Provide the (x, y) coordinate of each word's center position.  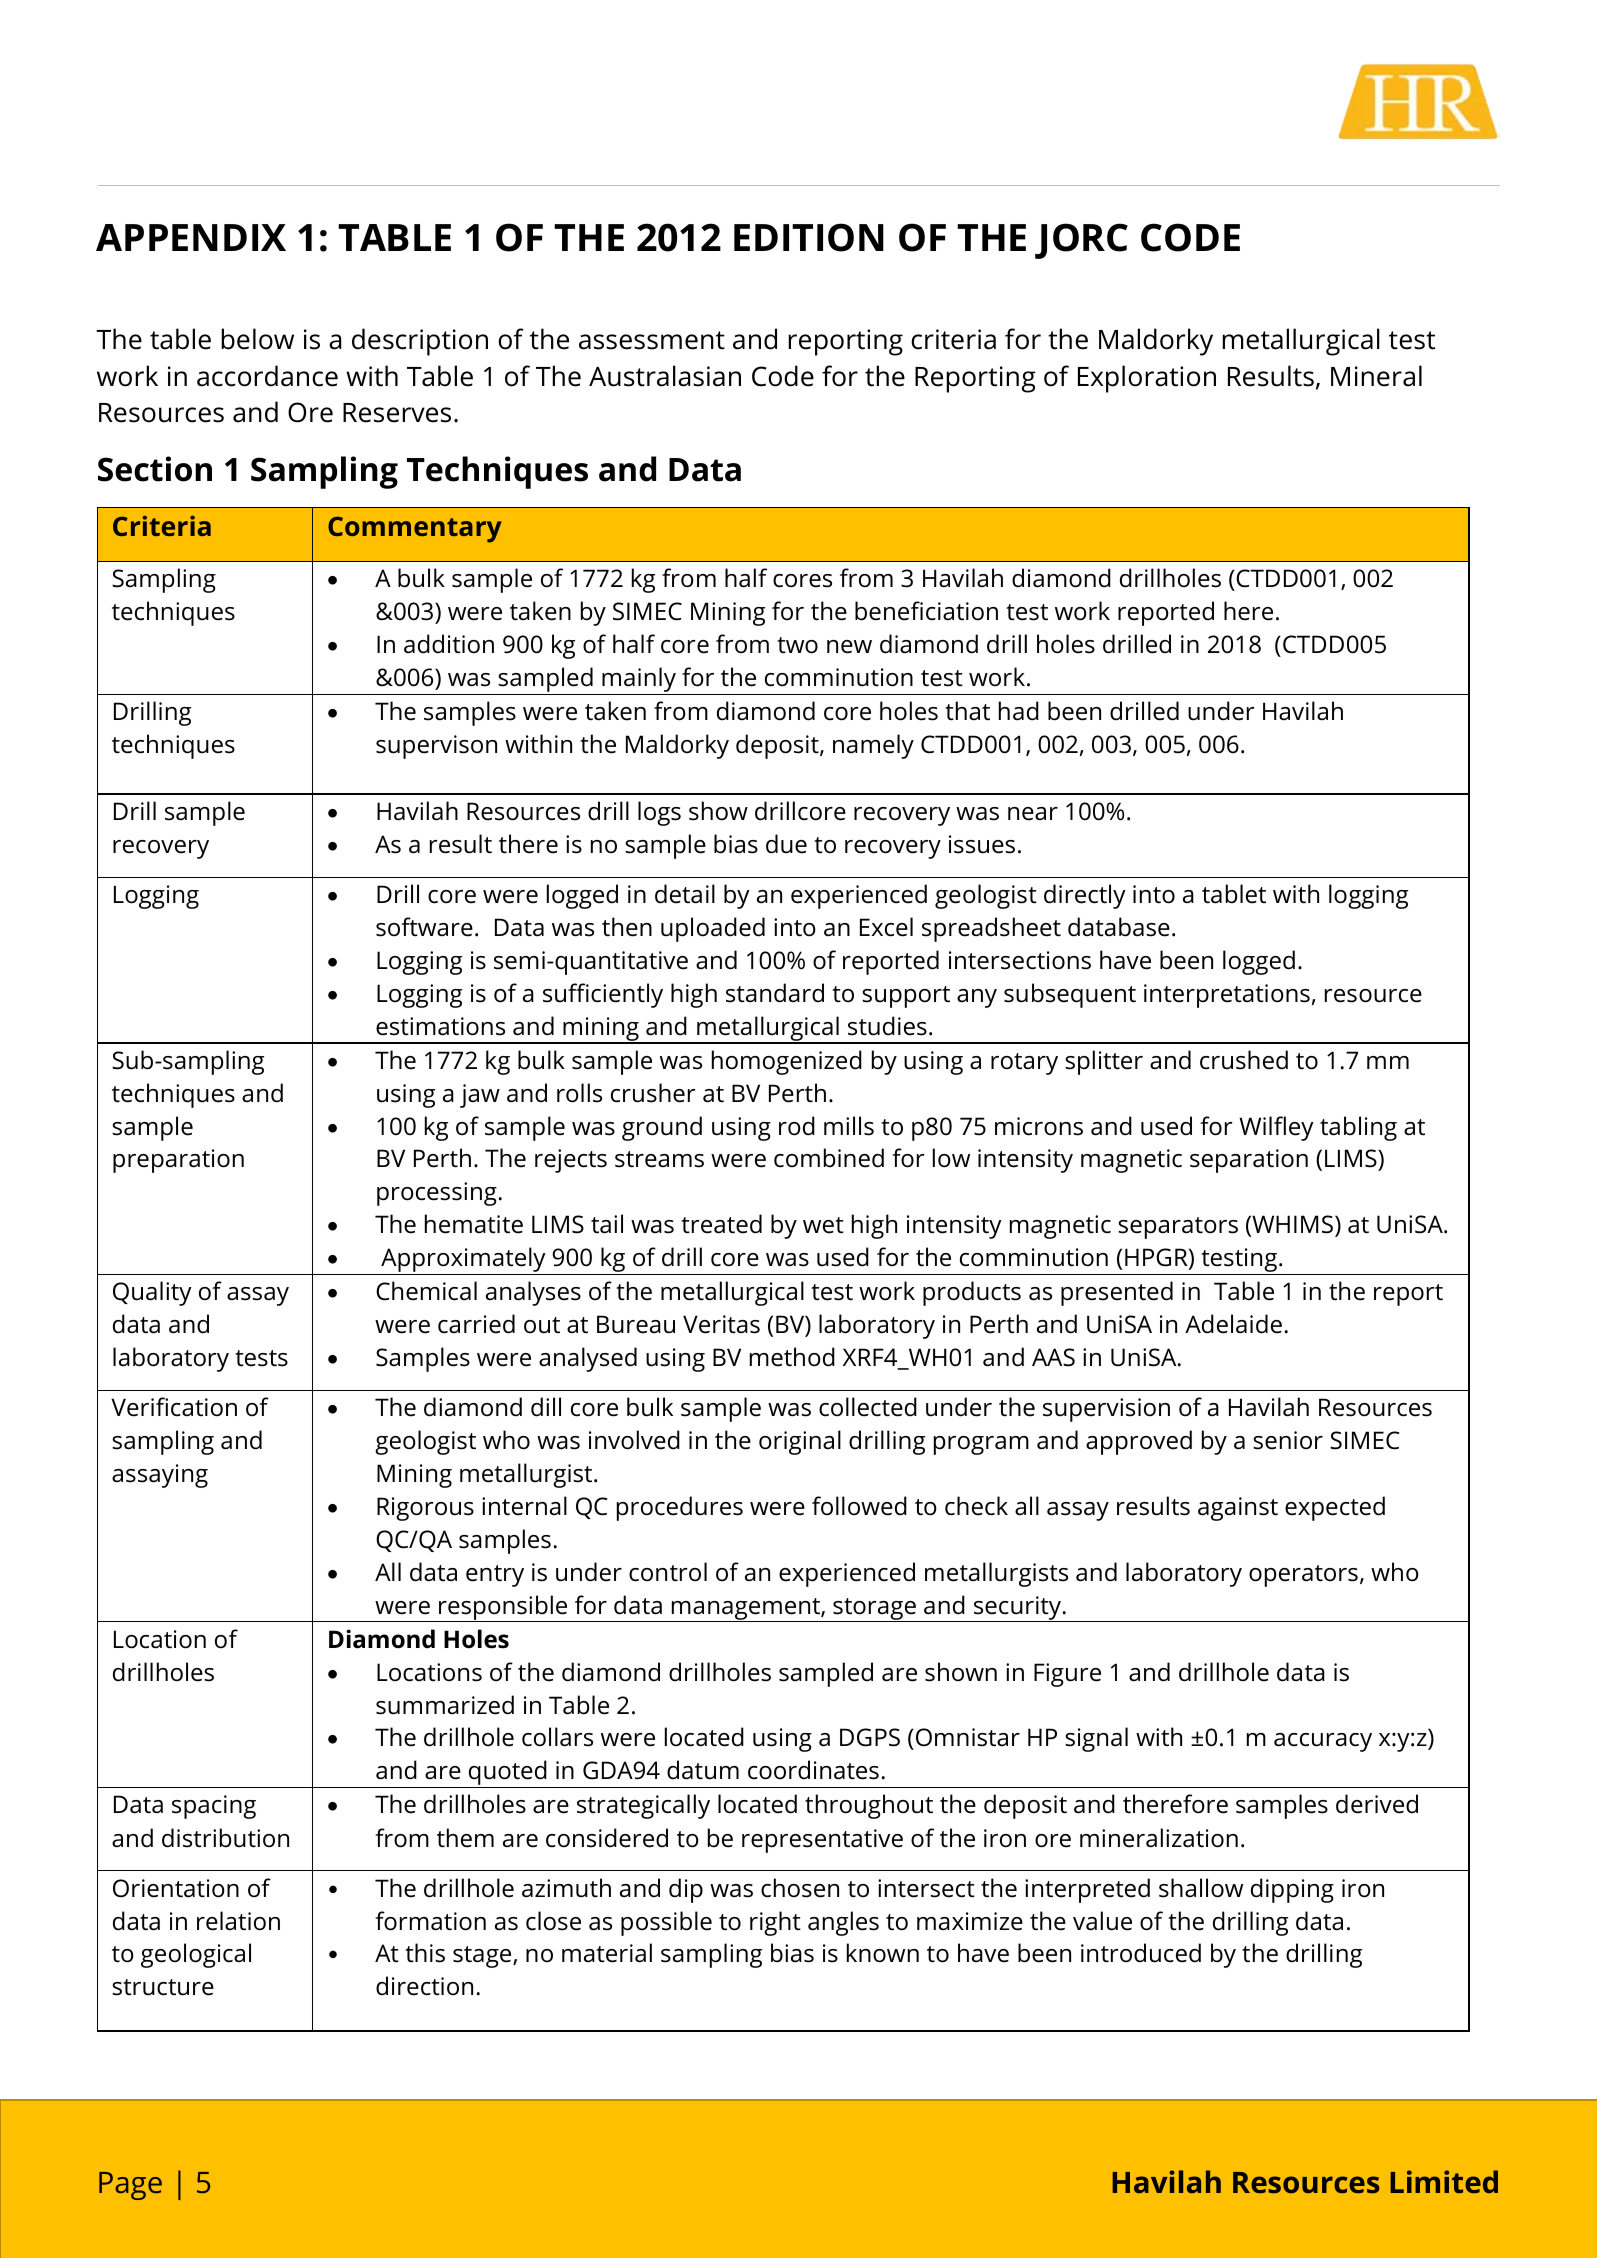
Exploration (1147, 379)
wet (823, 1225)
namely (873, 746)
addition (449, 644)
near (1033, 814)
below (257, 339)
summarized (445, 1705)
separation (1249, 1161)
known (883, 1953)
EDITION (809, 237)
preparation (178, 1161)
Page (130, 2186)
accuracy (1323, 1742)
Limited (1444, 2181)
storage (874, 1610)
